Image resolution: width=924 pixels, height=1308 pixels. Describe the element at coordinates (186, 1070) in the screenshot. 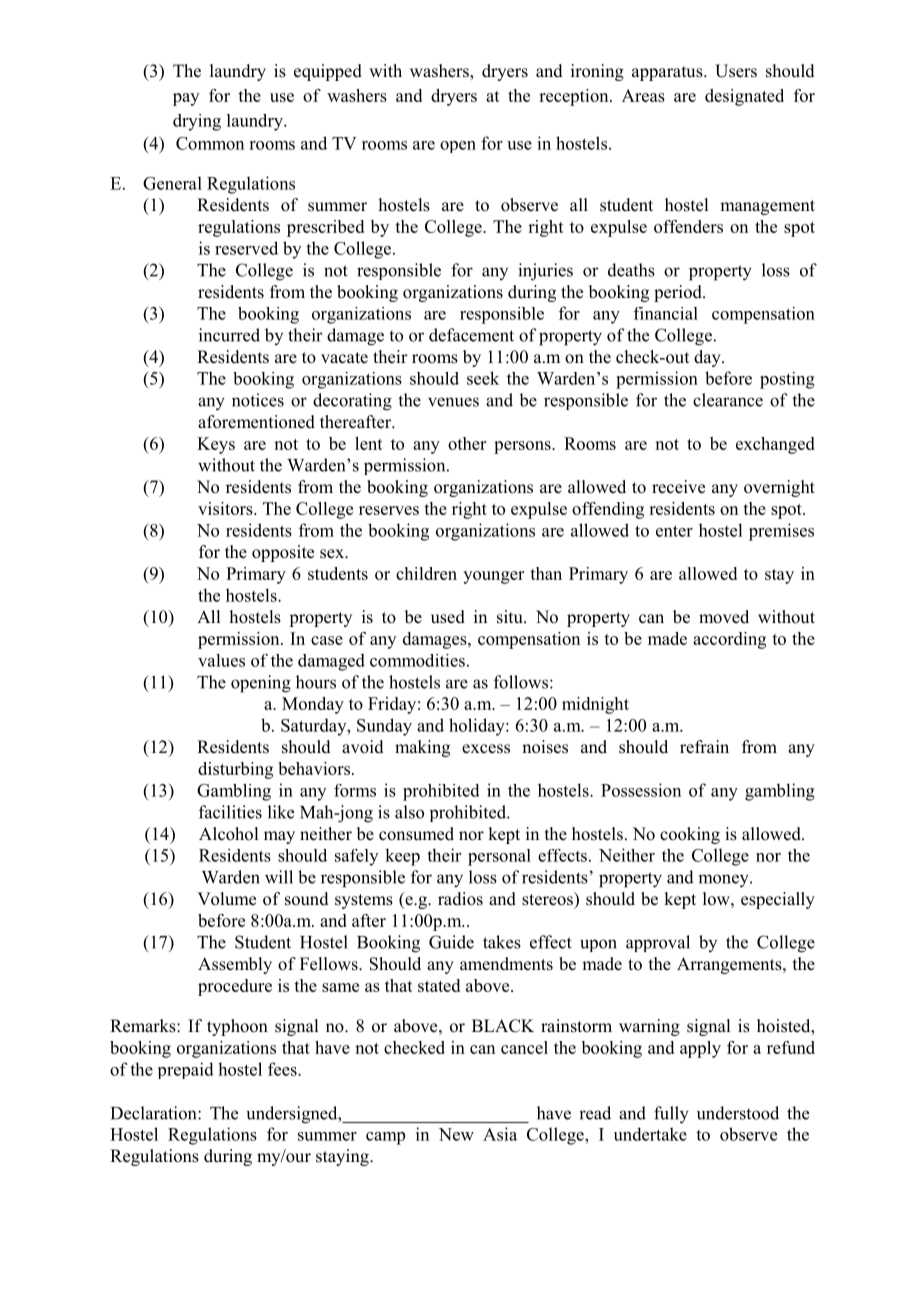

I see `prepaid` at that location.
